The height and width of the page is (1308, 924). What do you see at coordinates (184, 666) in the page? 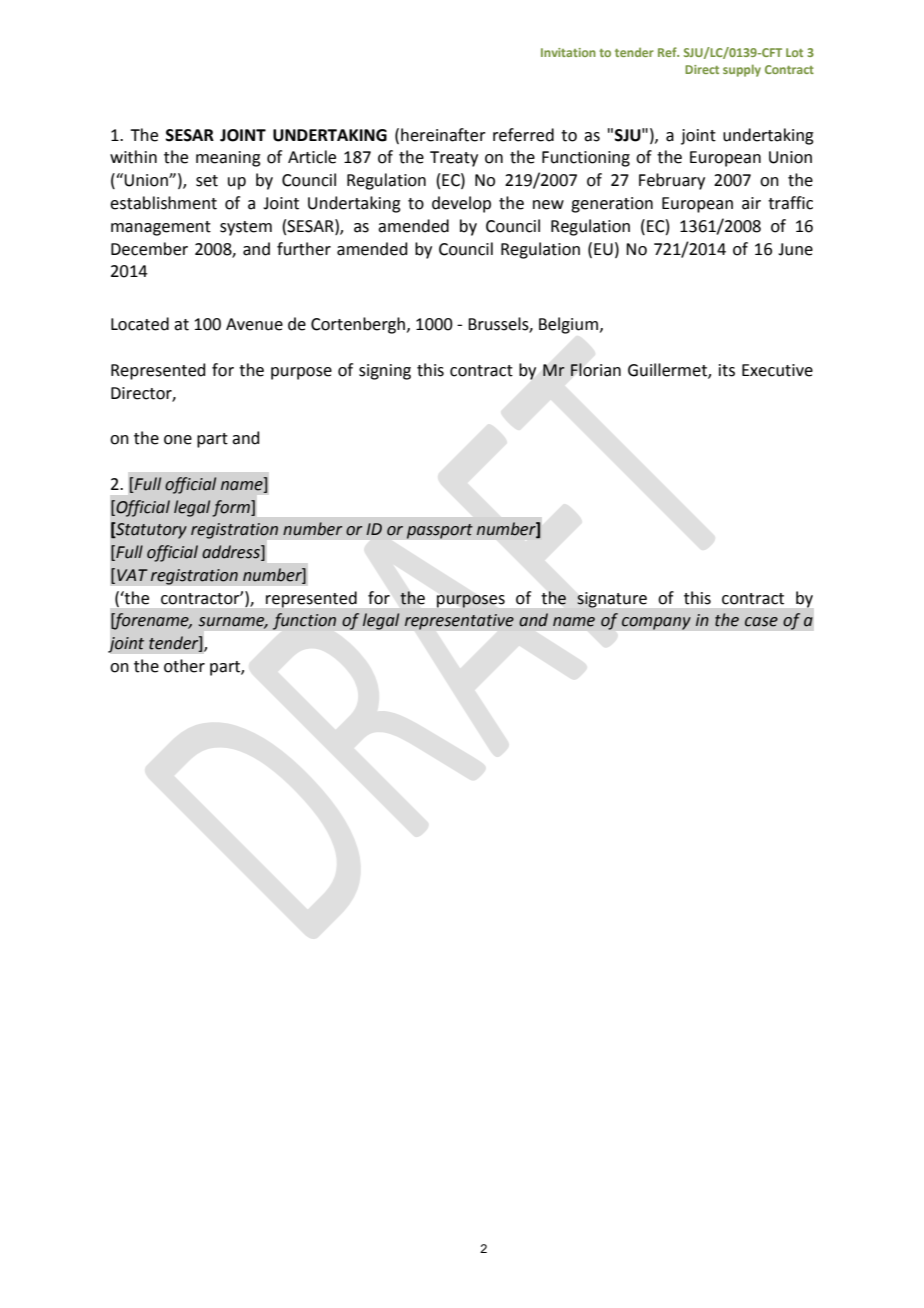
I see `other` at bounding box center [184, 666].
